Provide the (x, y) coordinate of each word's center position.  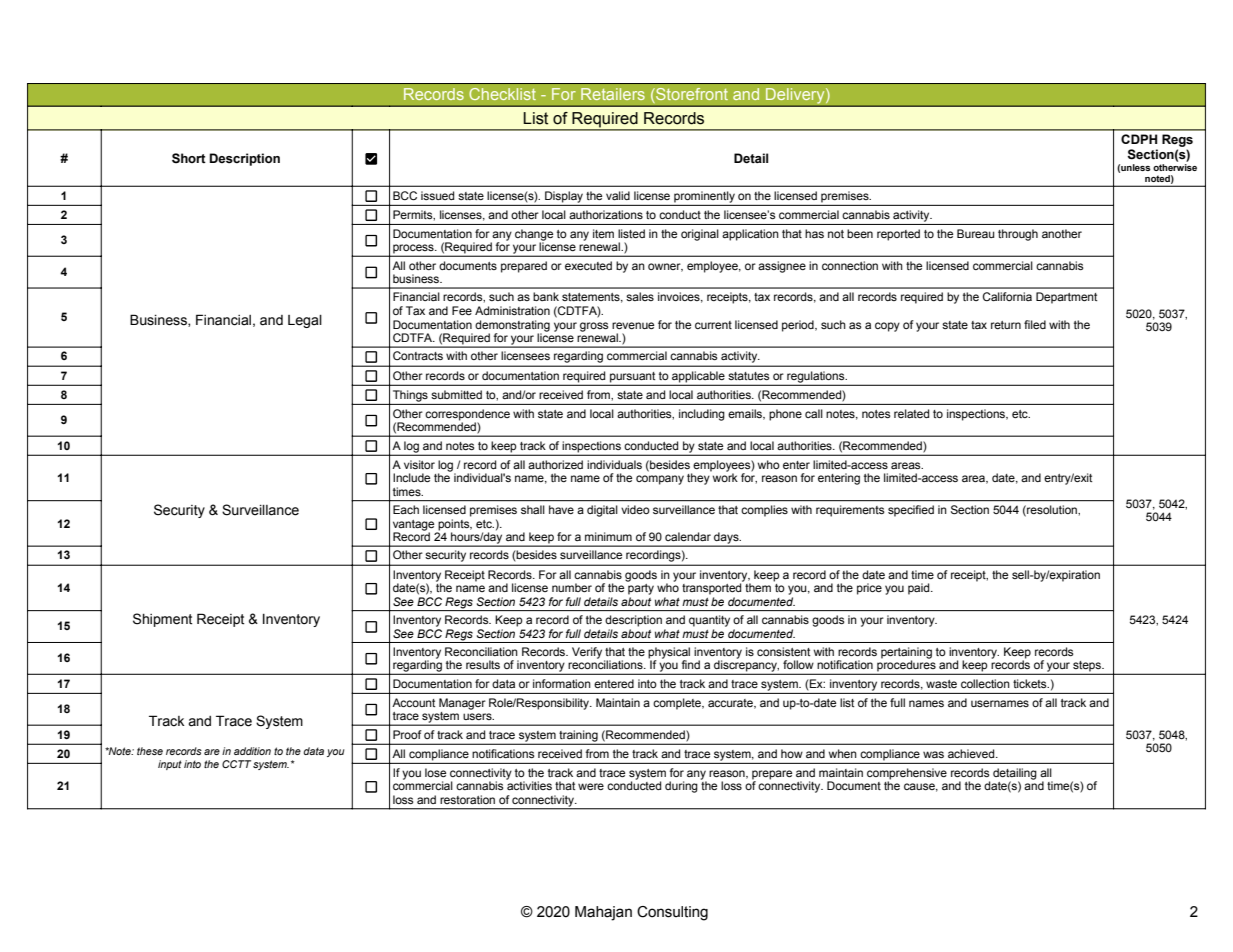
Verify (587, 653)
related (911, 413)
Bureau (976, 233)
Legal (305, 321)
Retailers (613, 94)
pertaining (906, 654)
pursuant (632, 377)
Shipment (162, 620)
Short (189, 158)
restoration (467, 799)
